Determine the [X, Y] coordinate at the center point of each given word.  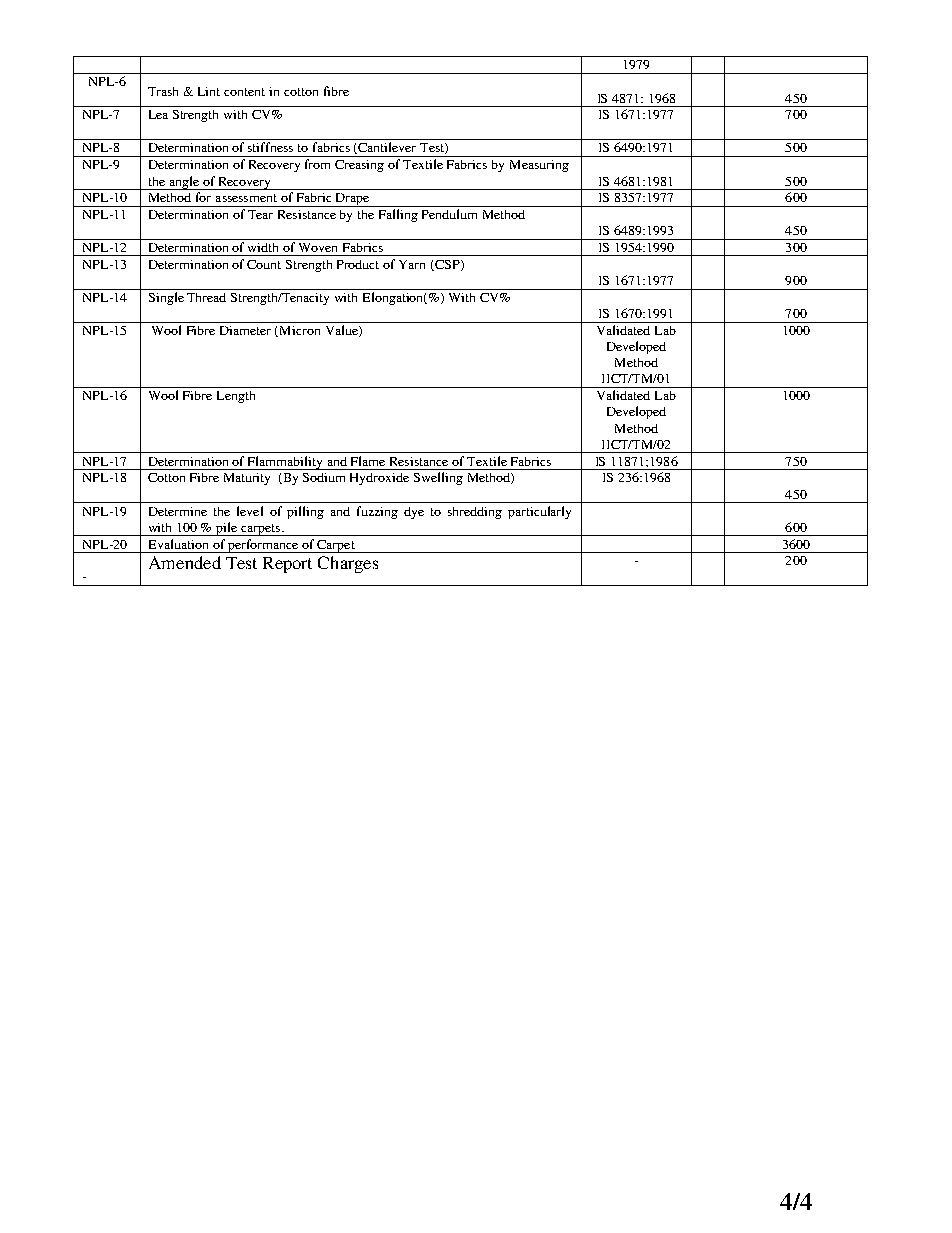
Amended [185, 562]
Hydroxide [379, 479]
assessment [246, 198]
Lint [209, 91]
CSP [447, 265]
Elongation [395, 298]
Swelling [438, 478]
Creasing [359, 166]
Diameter [245, 330]
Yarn [412, 264]
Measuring [539, 166]
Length [236, 397]
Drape [352, 200]
